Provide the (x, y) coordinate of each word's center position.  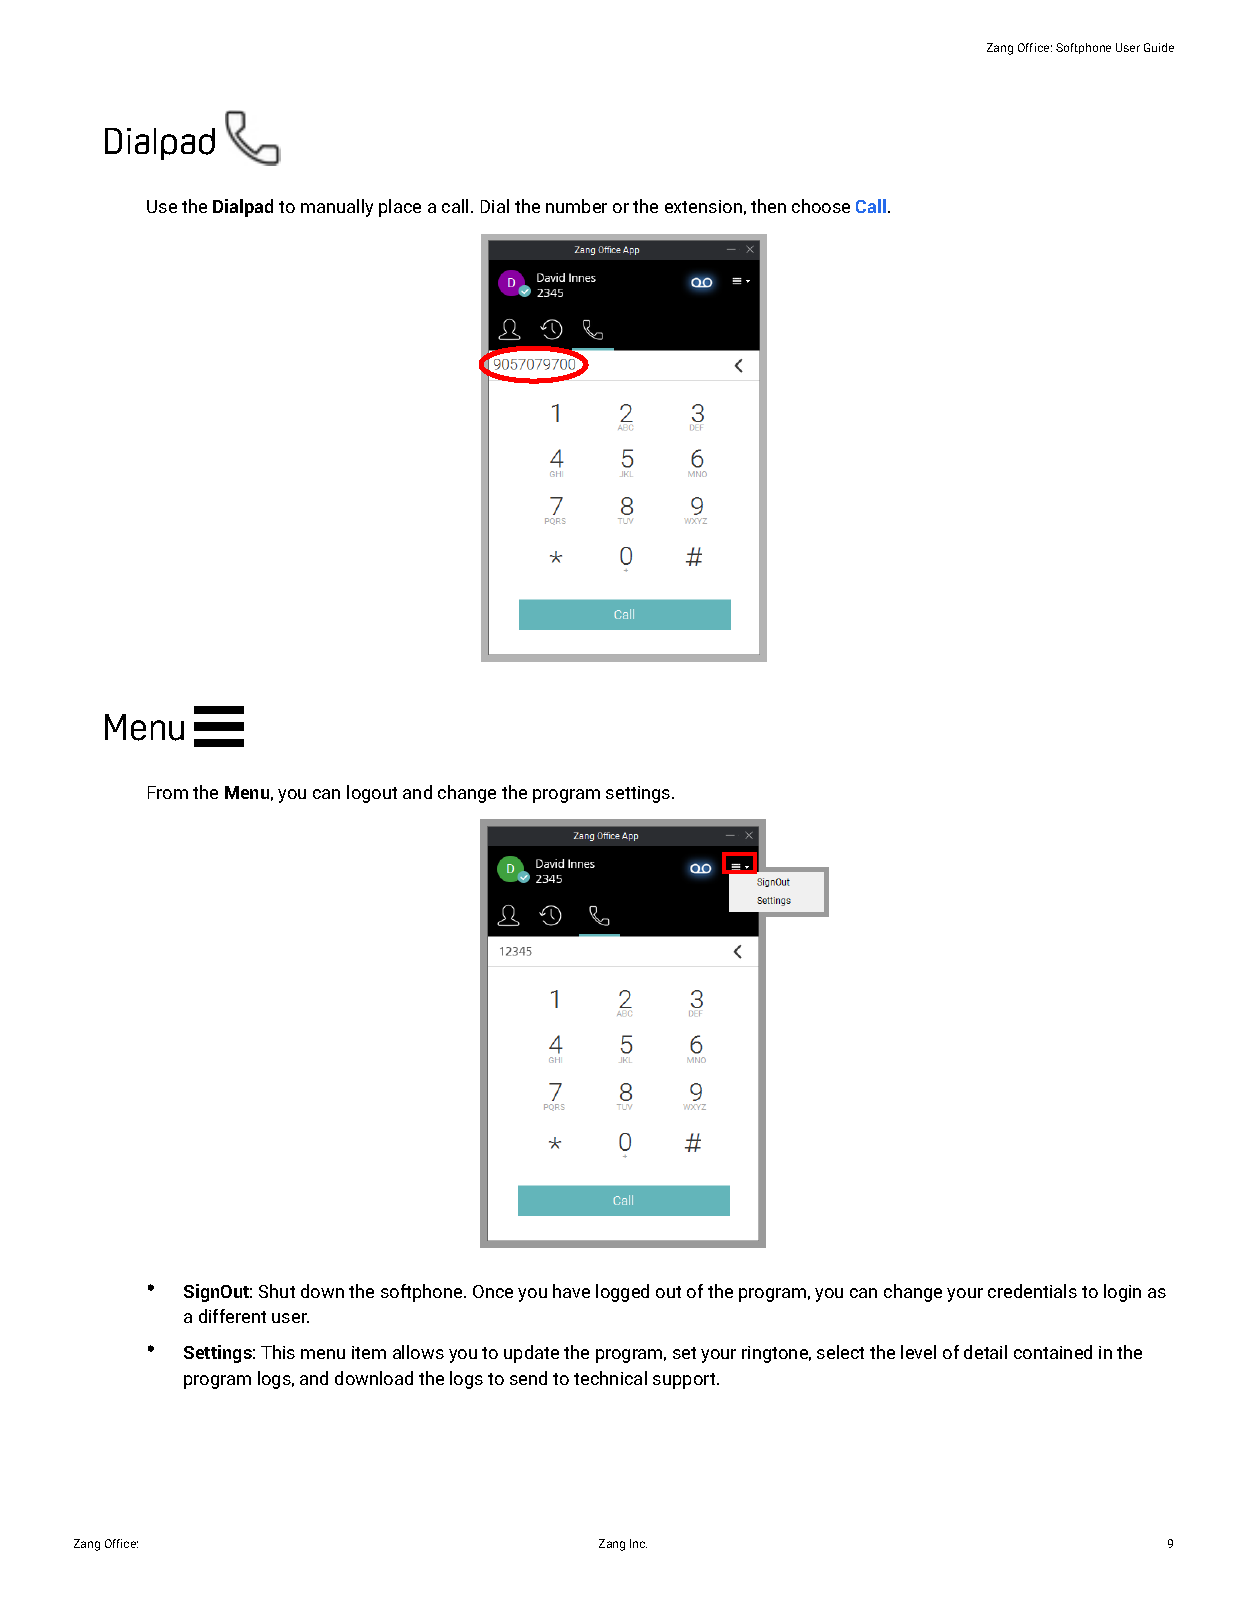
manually (337, 208)
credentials (1032, 1291)
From (168, 792)
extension (703, 206)
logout (372, 794)
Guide (1159, 47)
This (278, 1352)
